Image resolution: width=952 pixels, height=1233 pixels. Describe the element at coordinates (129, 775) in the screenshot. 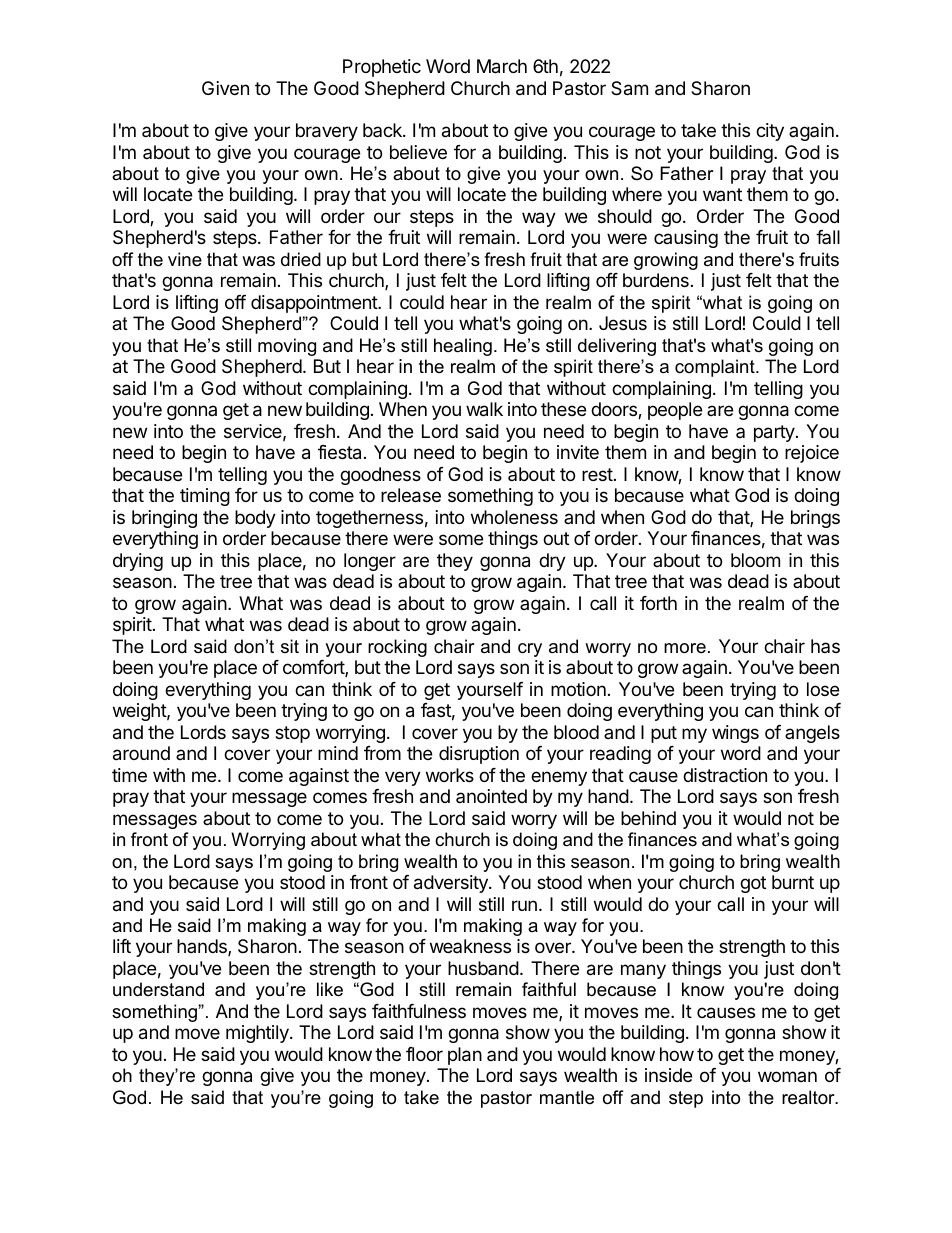

I see `time` at that location.
